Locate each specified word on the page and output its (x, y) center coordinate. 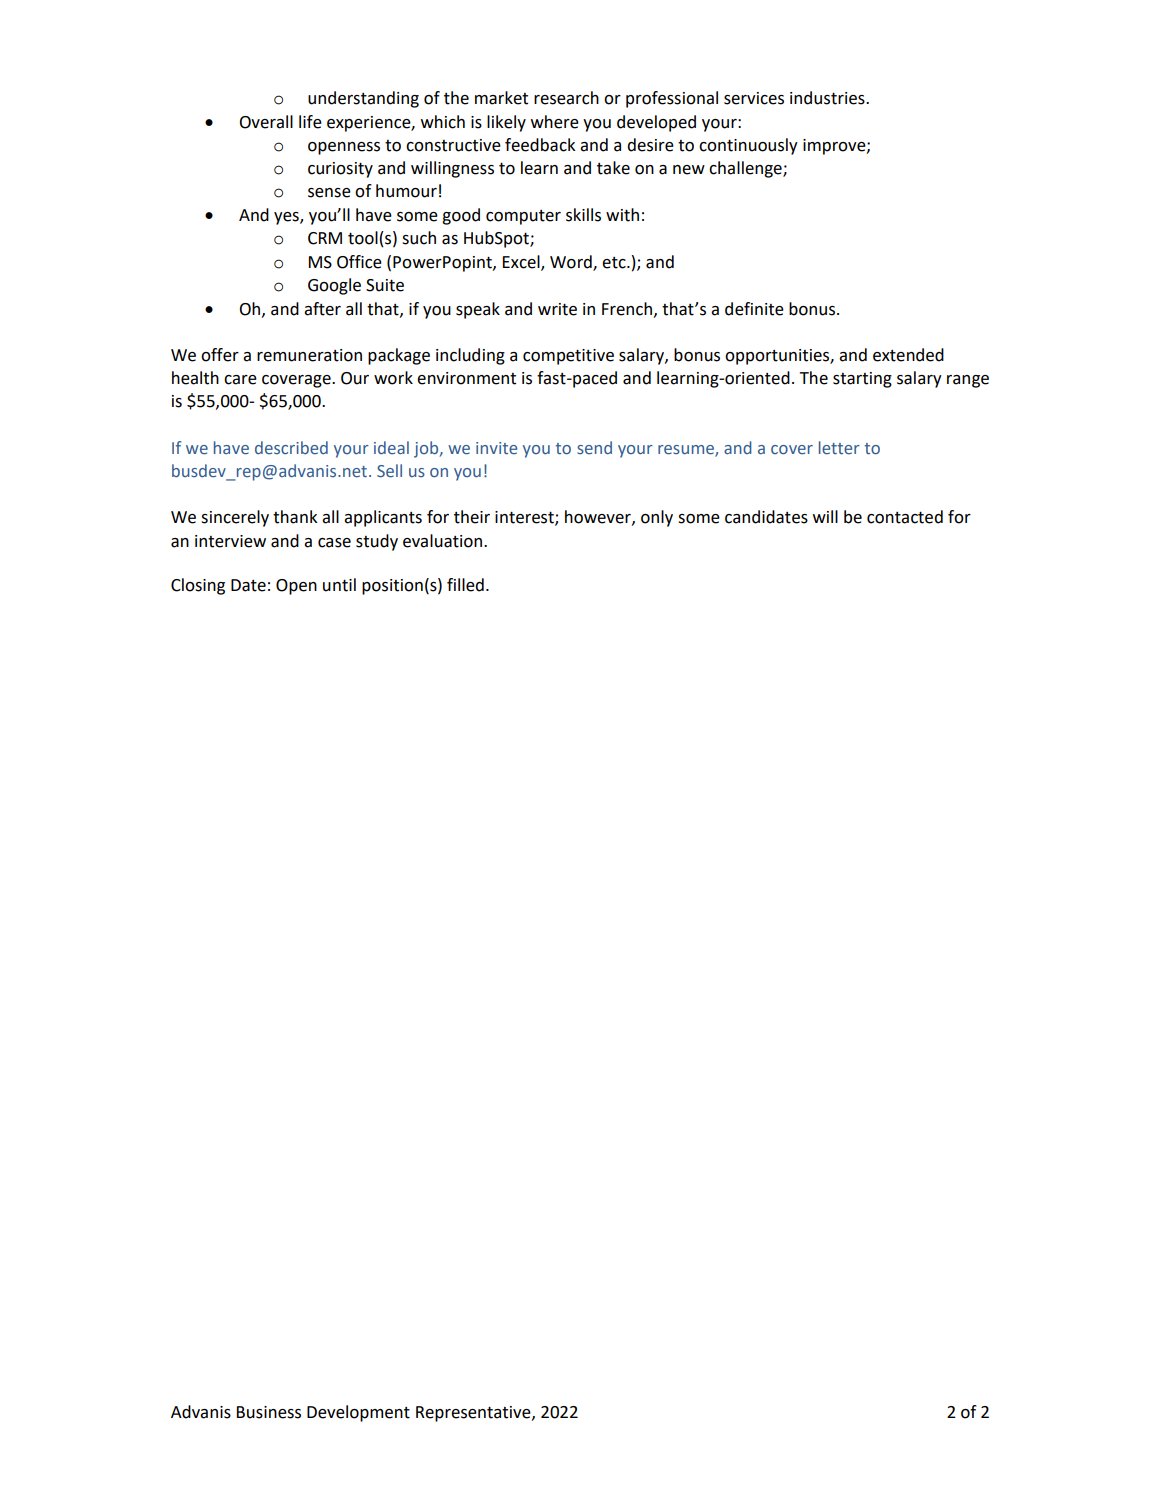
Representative (474, 1414)
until (339, 585)
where (555, 122)
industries (828, 98)
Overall (266, 122)
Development (358, 1413)
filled (465, 585)
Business (269, 1412)
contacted (905, 517)
